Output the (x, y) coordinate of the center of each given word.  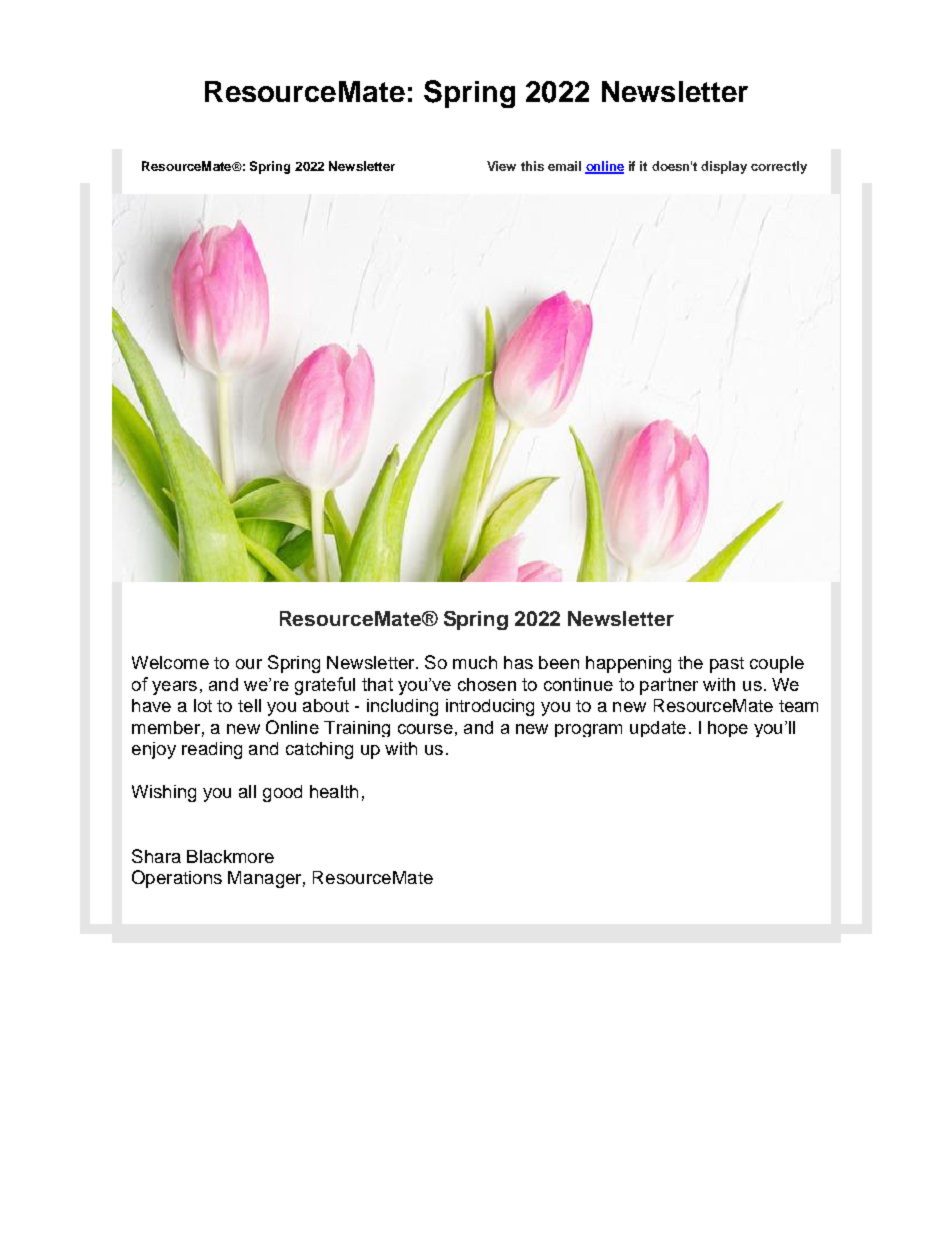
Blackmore (230, 856)
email (564, 166)
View (501, 166)
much (475, 662)
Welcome (170, 662)
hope (728, 729)
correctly (779, 167)
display (724, 167)
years (174, 688)
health (334, 791)
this (532, 166)
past (727, 665)
